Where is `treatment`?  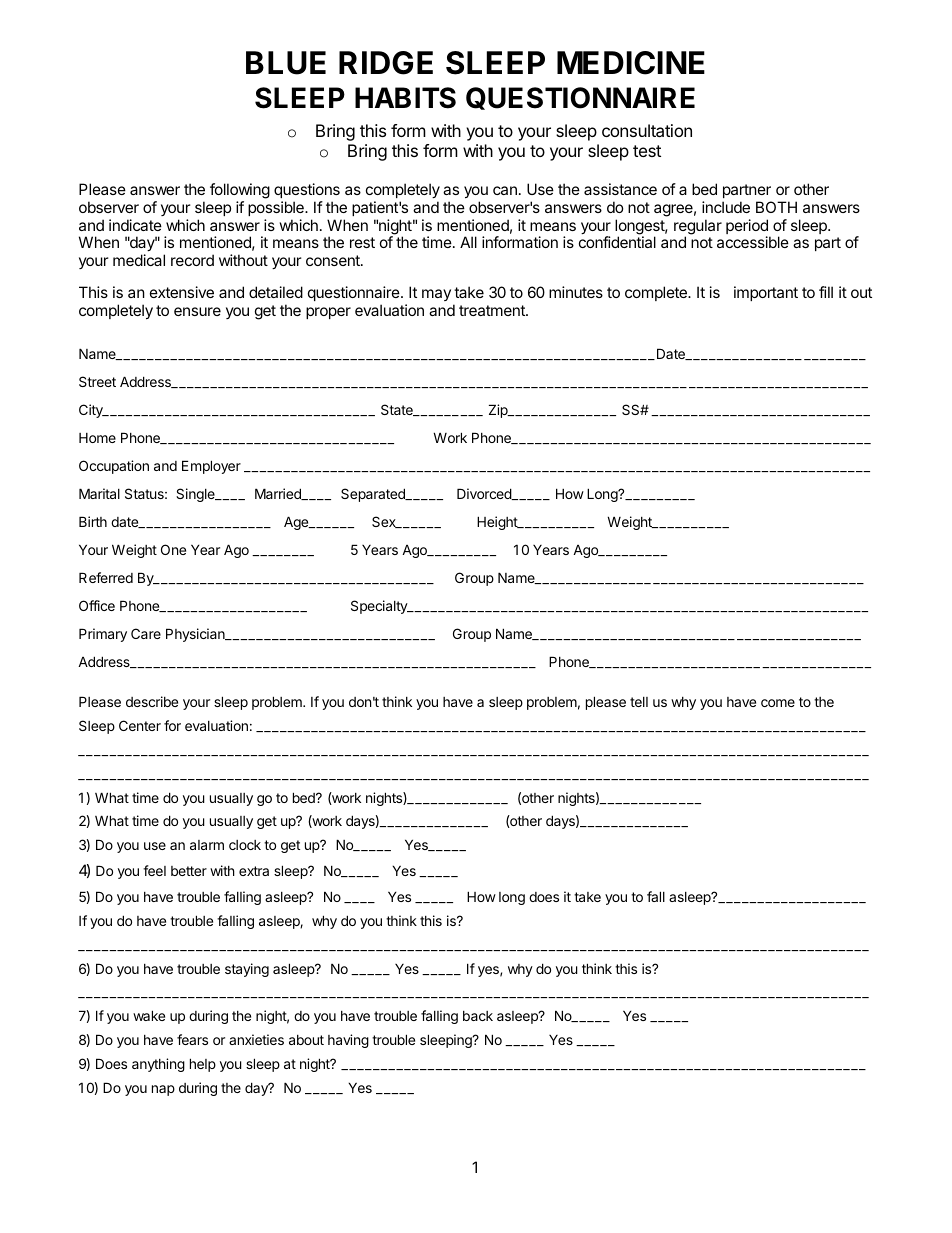
treatment is located at coordinates (493, 310).
